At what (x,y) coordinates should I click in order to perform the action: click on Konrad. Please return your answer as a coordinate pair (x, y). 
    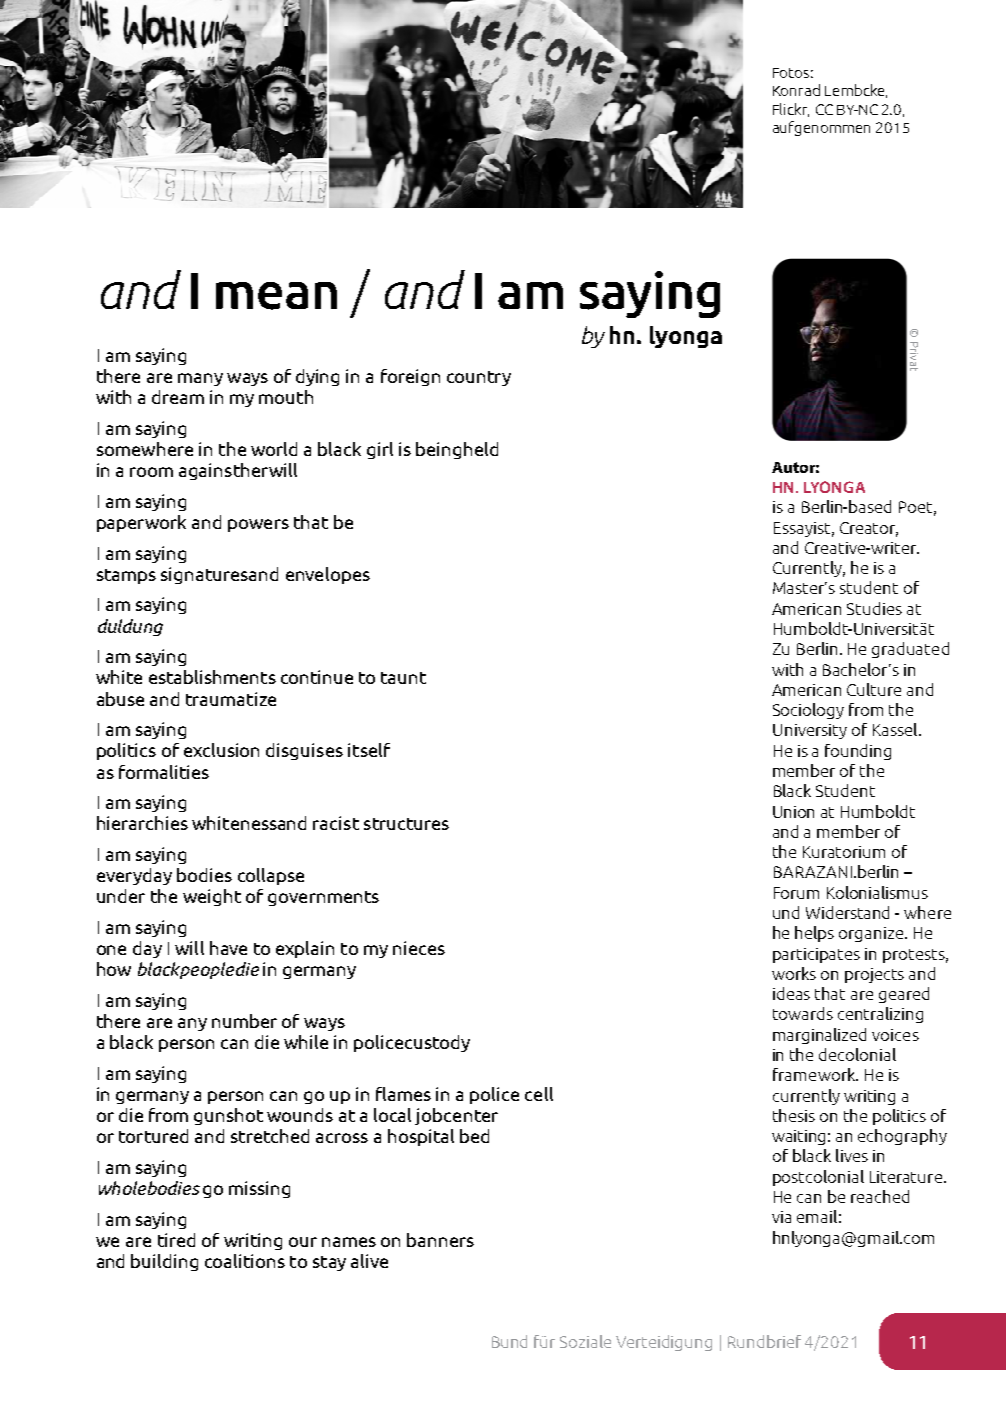
    Looking at the image, I should click on (796, 90).
